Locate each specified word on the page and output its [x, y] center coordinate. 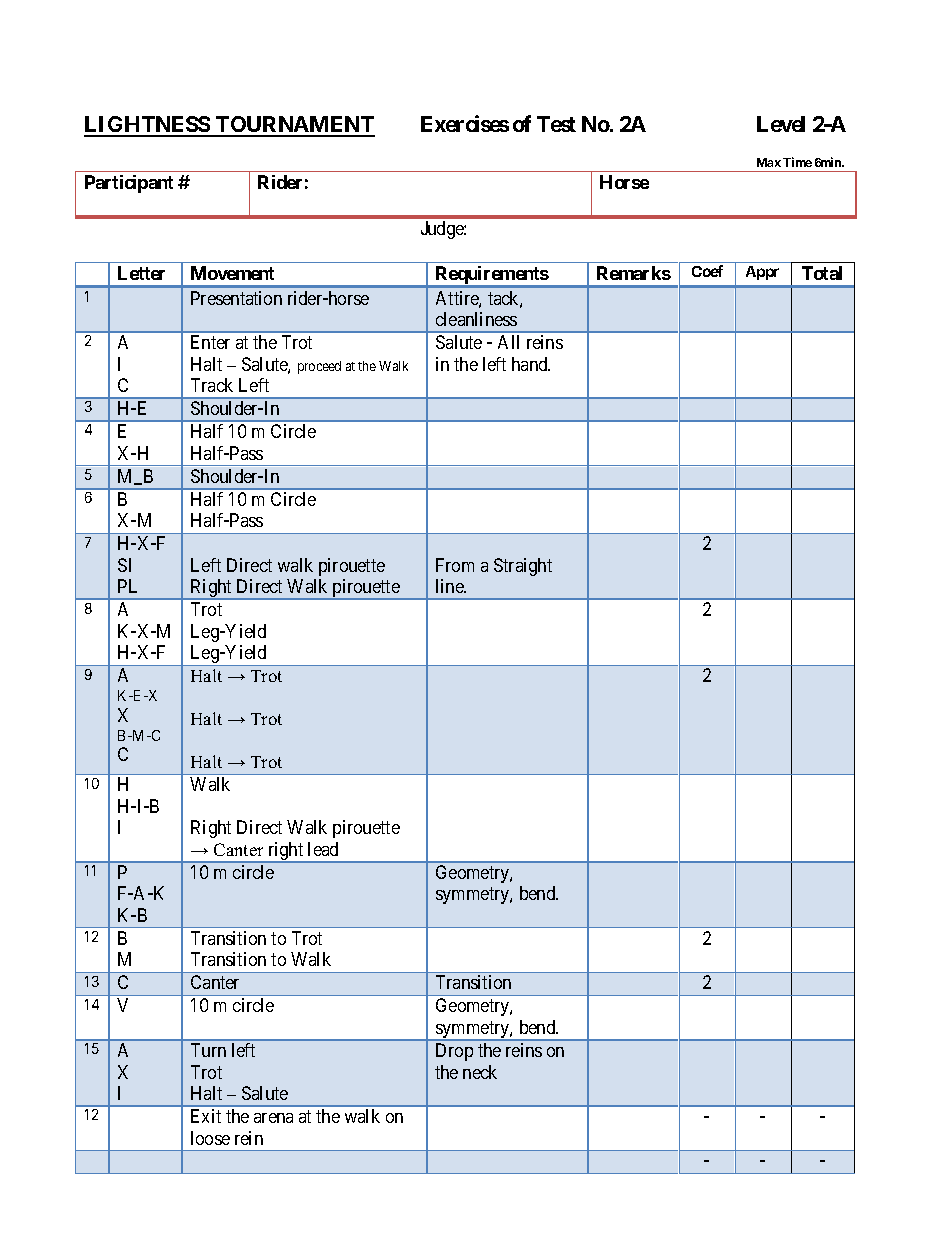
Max [769, 162]
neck [480, 1072]
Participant [129, 184]
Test [556, 124]
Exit [206, 1116]
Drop [454, 1052]
